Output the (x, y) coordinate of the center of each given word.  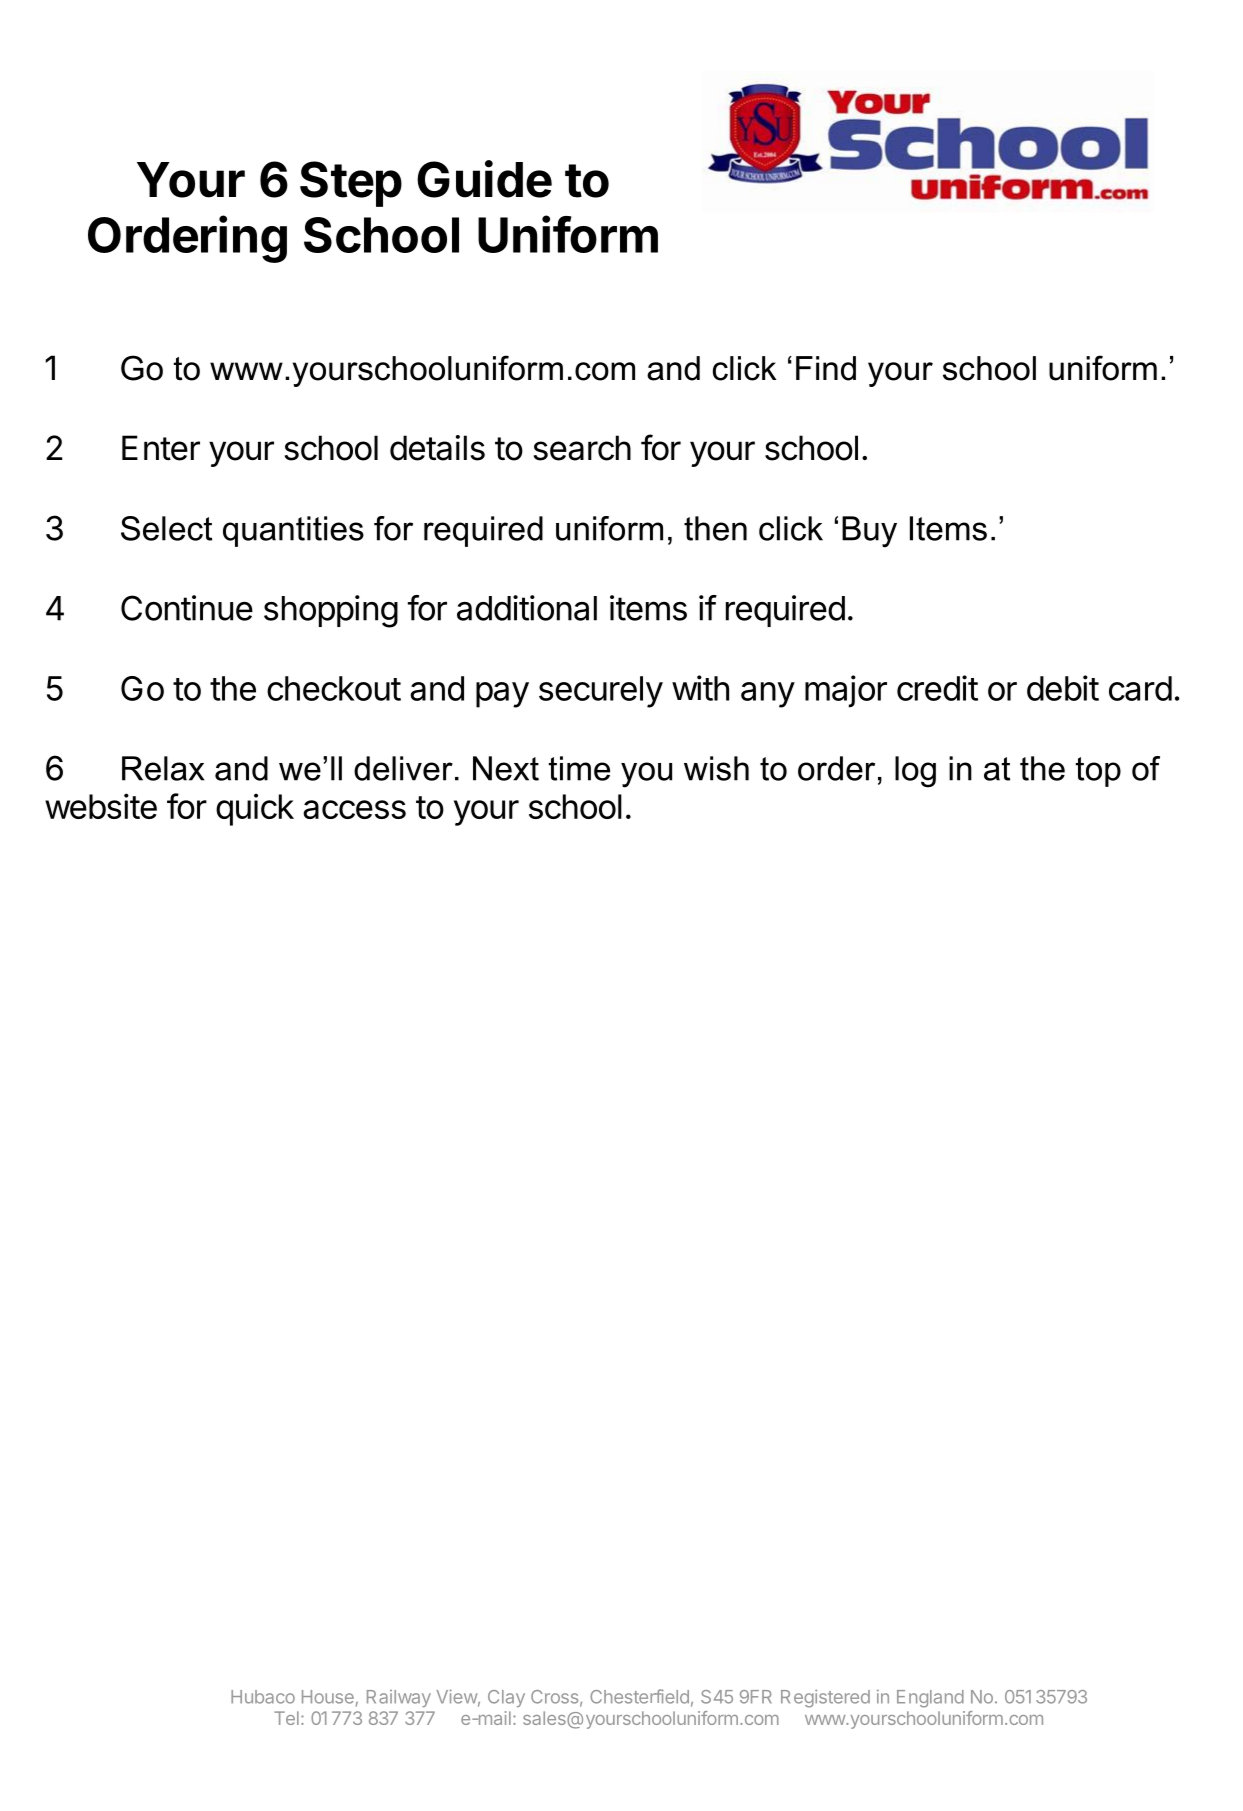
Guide (484, 179)
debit (1063, 688)
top (1098, 772)
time (579, 768)
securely (601, 692)
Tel (286, 1718)
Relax (163, 768)
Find (826, 368)
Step (351, 184)
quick (255, 809)
